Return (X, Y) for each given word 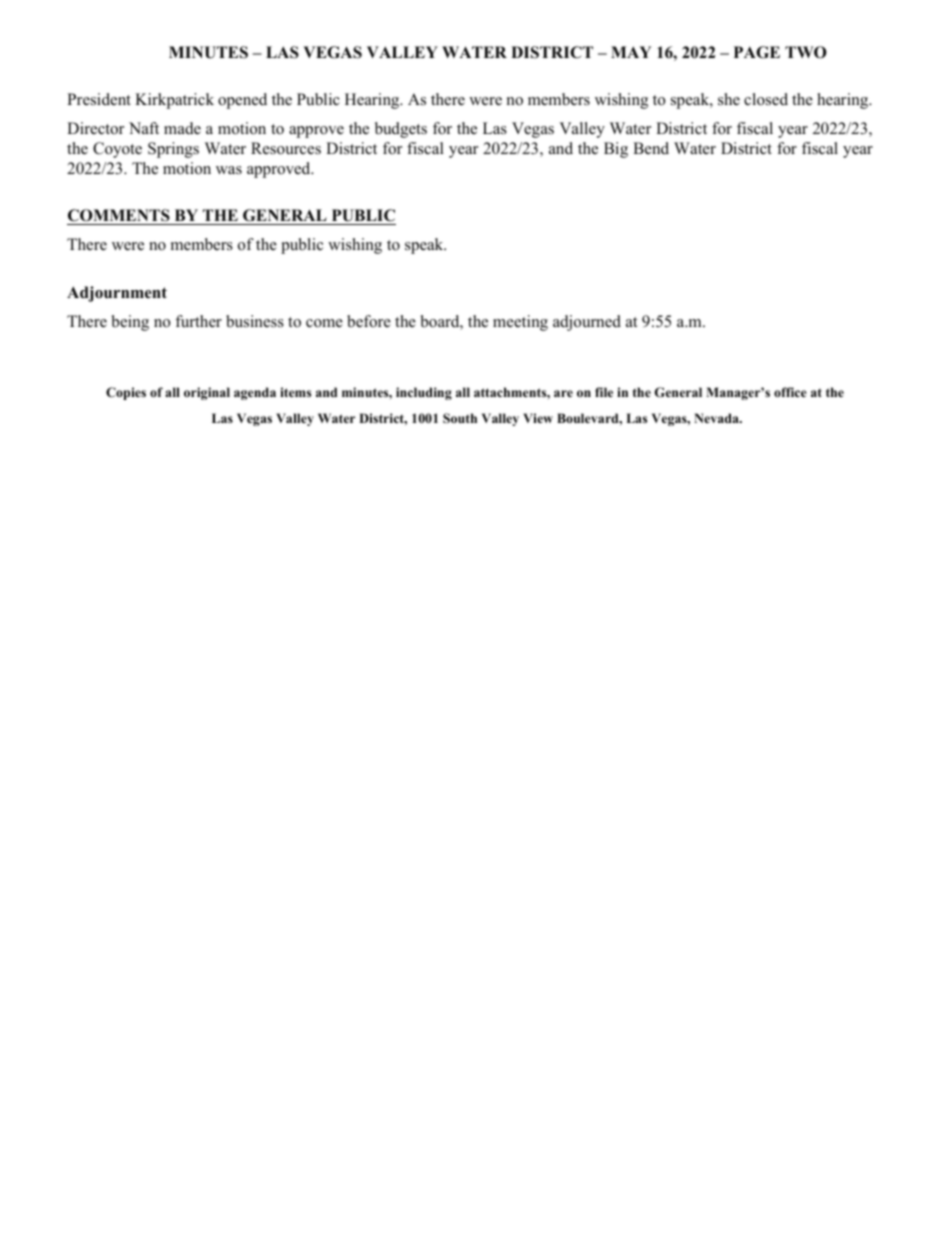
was (229, 170)
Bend (651, 148)
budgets (401, 130)
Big (616, 150)
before (369, 321)
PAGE (757, 52)
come (324, 323)
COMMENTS (119, 215)
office (790, 392)
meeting (520, 323)
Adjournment (117, 294)
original (207, 393)
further (198, 321)
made (182, 128)
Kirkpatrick (174, 101)
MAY (631, 52)
